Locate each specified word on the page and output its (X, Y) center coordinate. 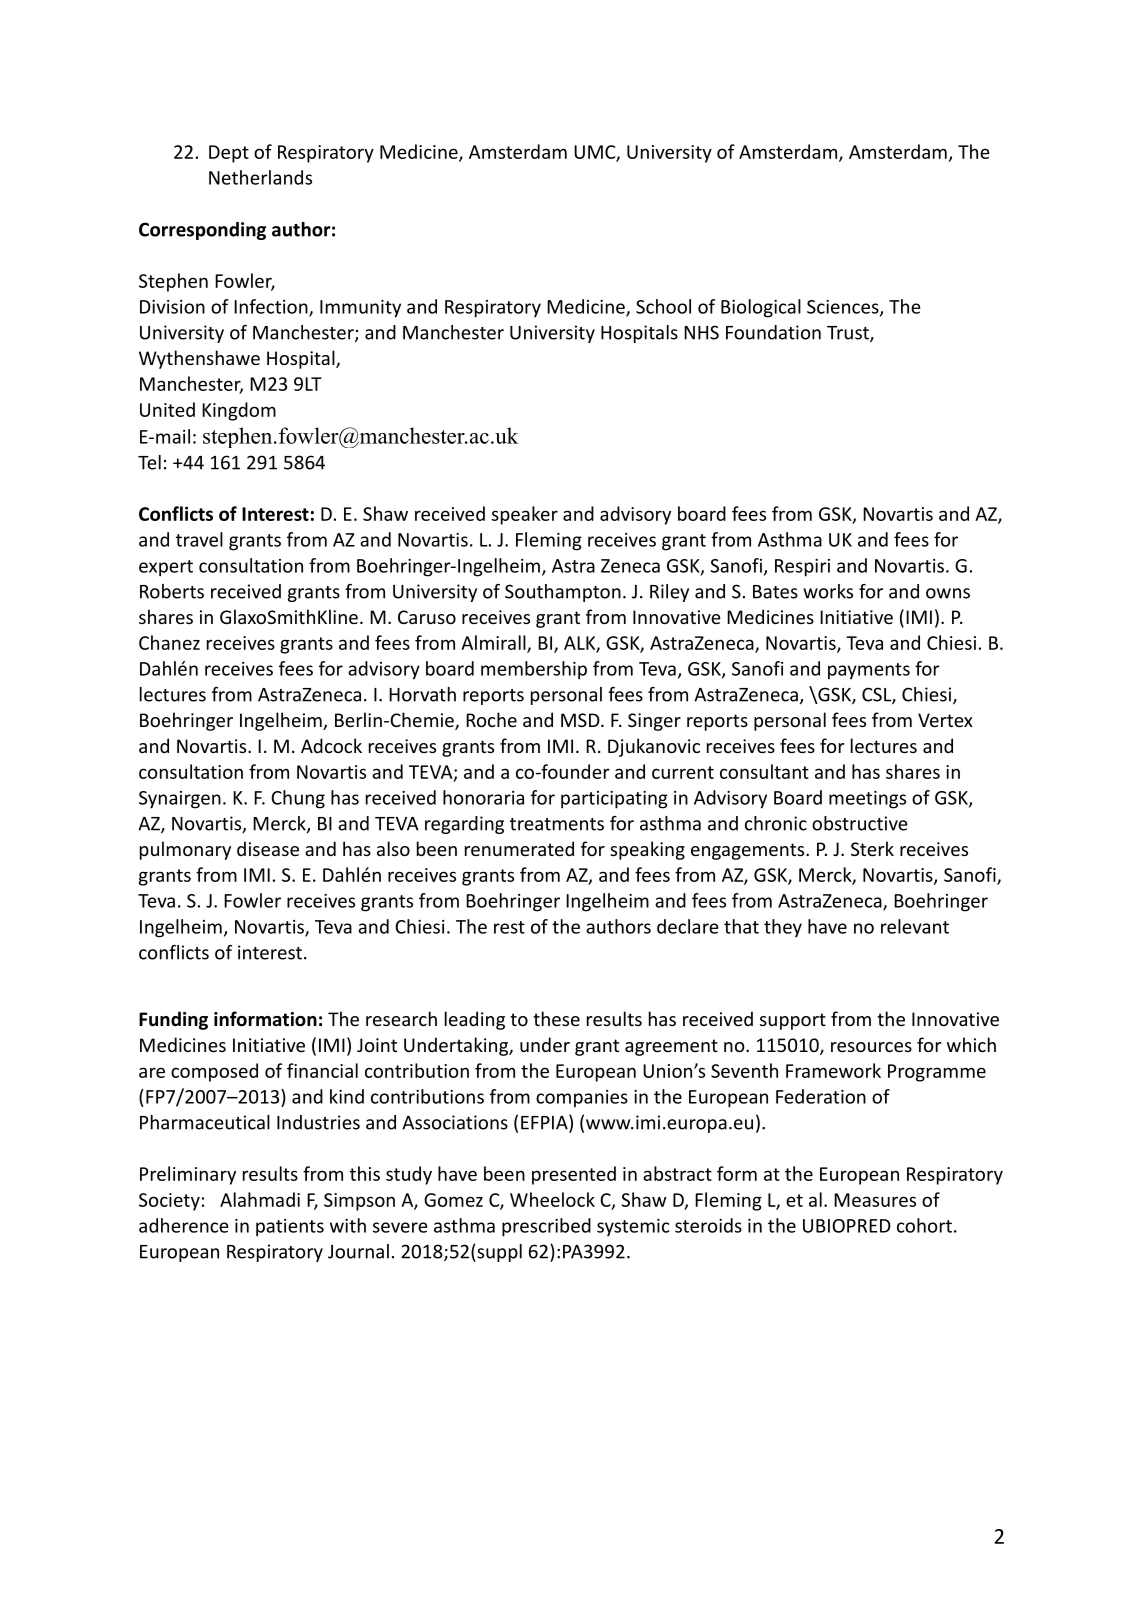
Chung (298, 799)
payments (869, 671)
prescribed (546, 1227)
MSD (581, 720)
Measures (875, 1200)
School (663, 306)
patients (290, 1228)
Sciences (844, 308)
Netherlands (260, 177)
